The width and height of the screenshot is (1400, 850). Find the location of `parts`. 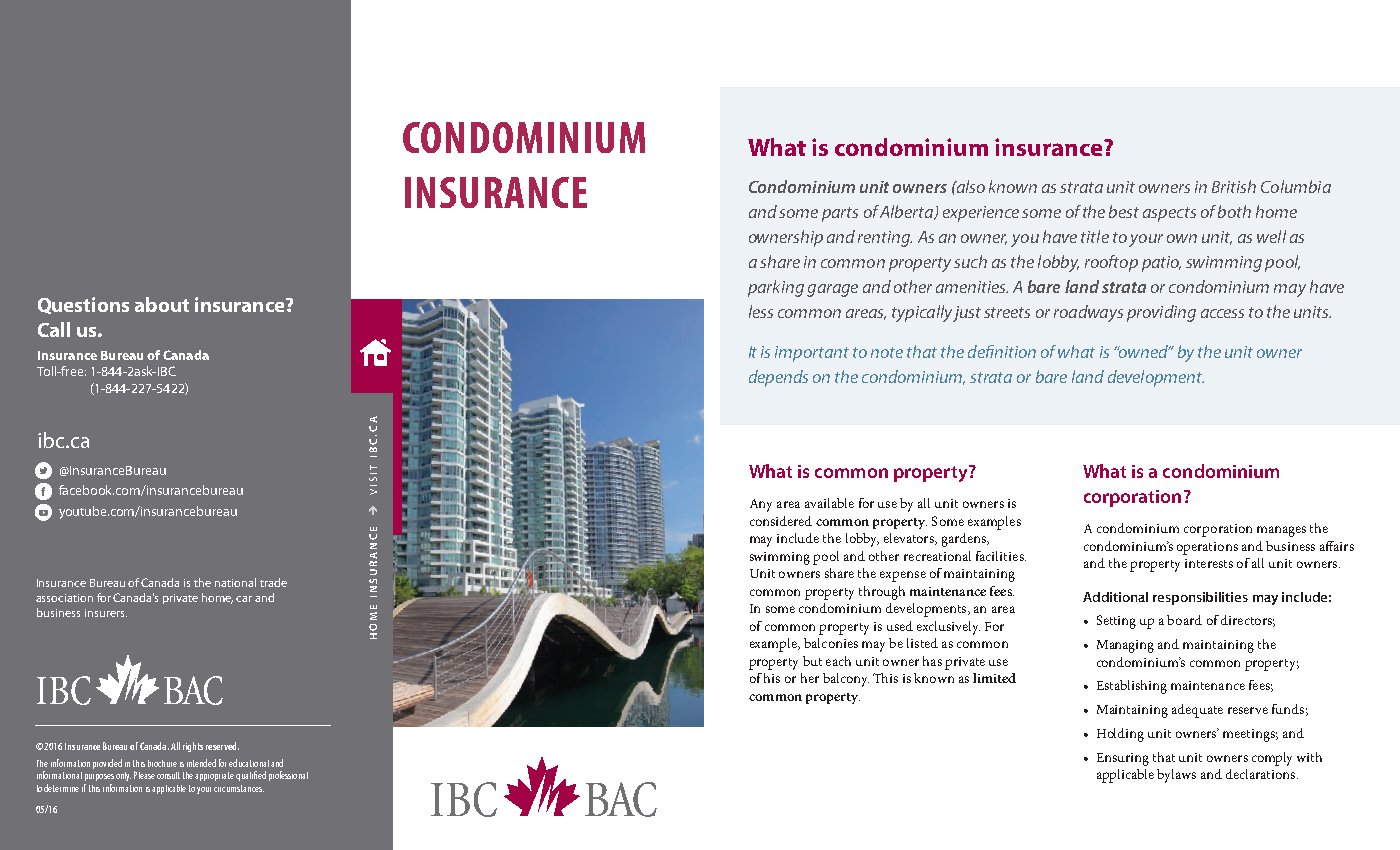

parts is located at coordinates (840, 214).
